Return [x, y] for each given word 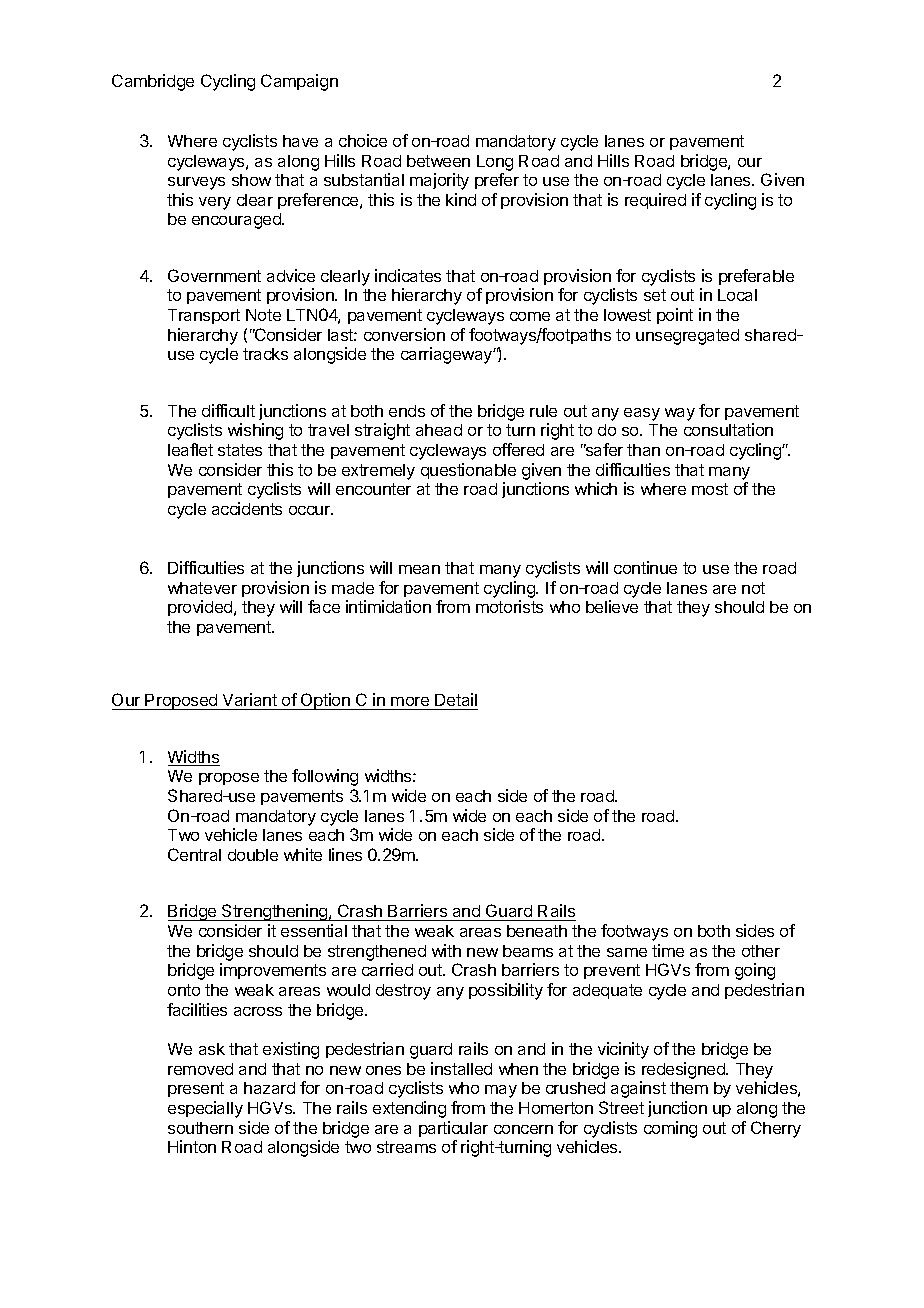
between [438, 161]
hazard [269, 1088]
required [655, 201]
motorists [509, 606]
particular [453, 1129]
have [300, 141]
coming [670, 1129]
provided [201, 608]
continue [645, 567]
